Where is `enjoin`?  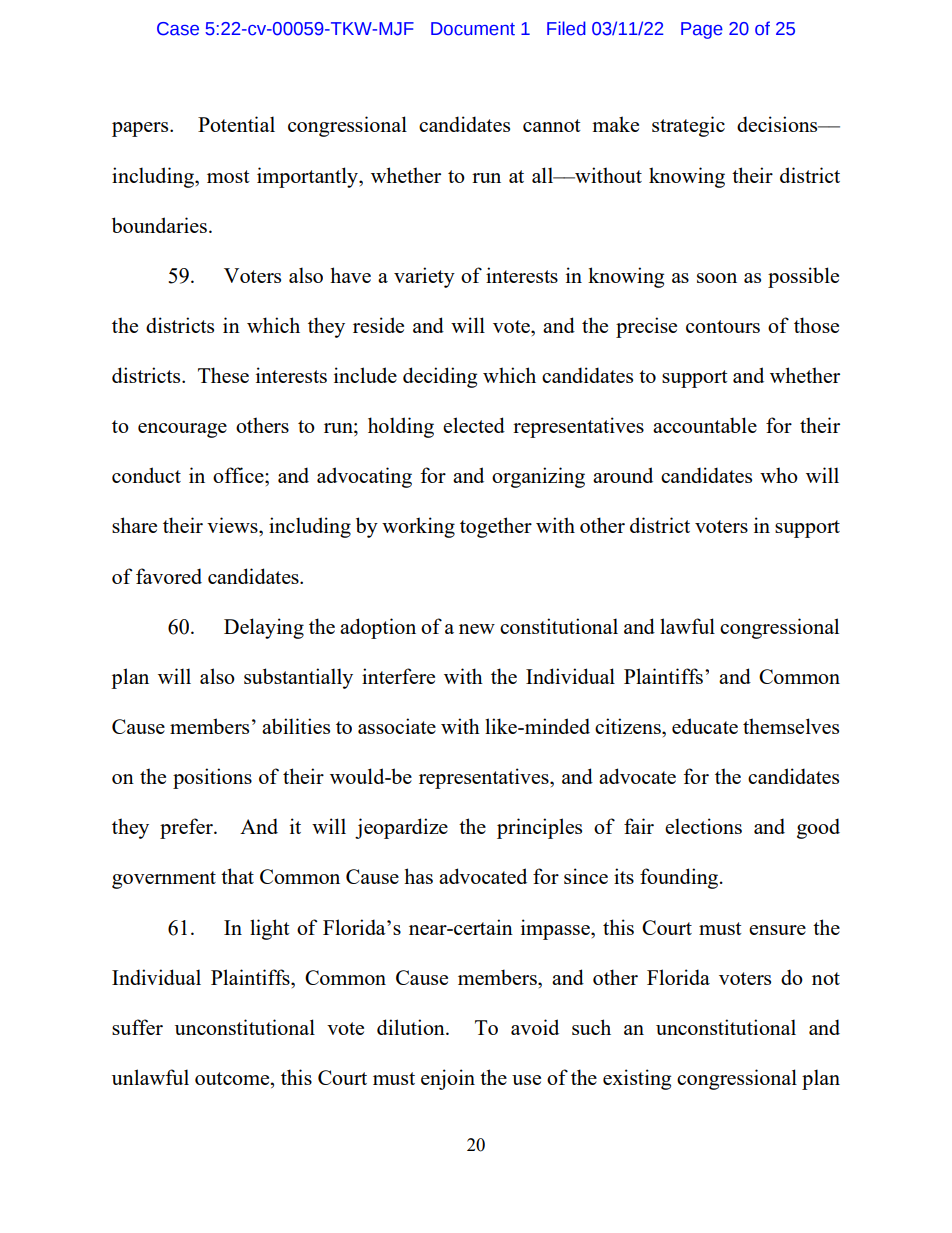 enjoin is located at coordinates (448, 1079).
